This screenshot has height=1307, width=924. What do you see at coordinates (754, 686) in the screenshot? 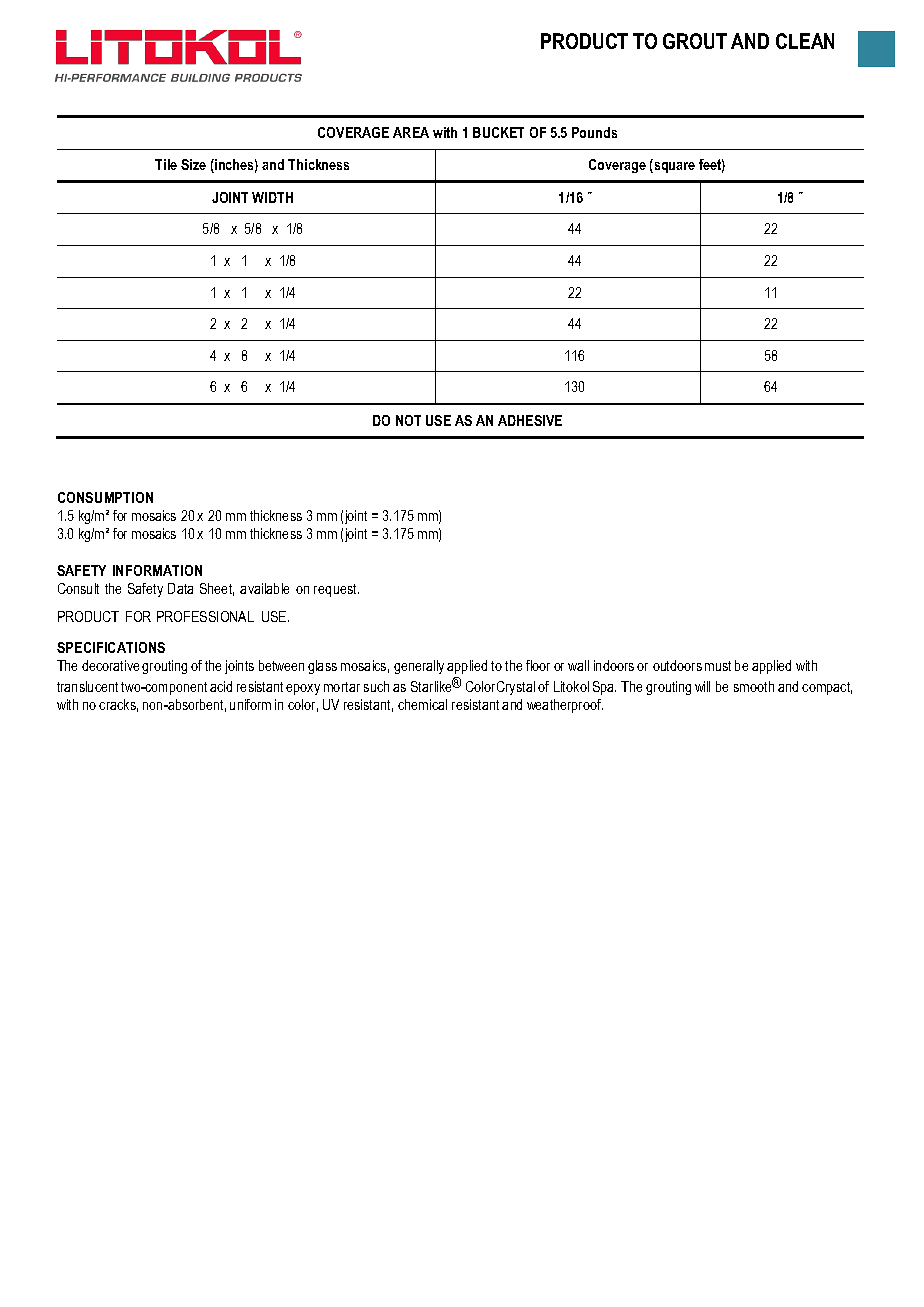
I see `smooth` at bounding box center [754, 686].
